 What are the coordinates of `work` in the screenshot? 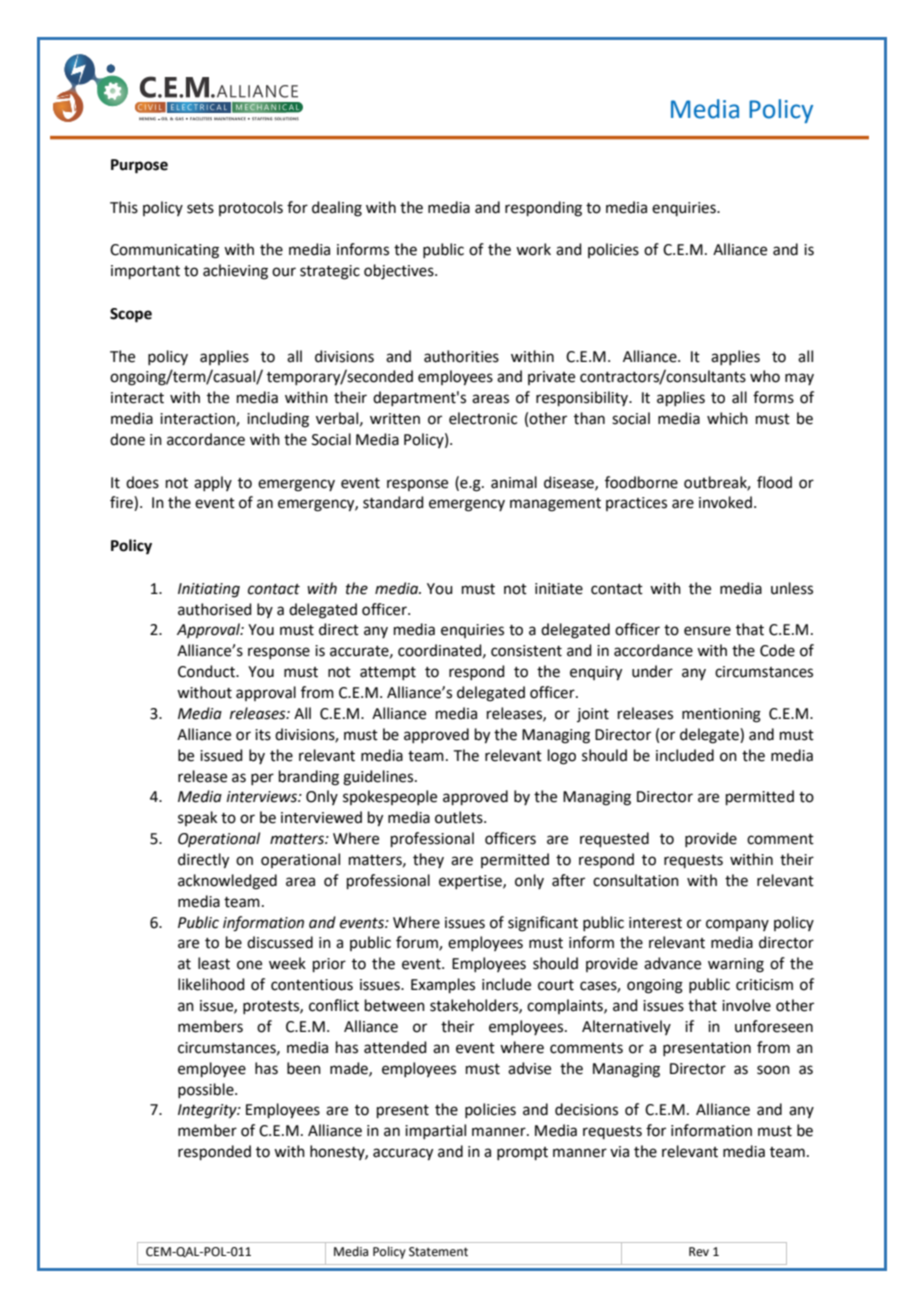 It's located at (533, 249).
